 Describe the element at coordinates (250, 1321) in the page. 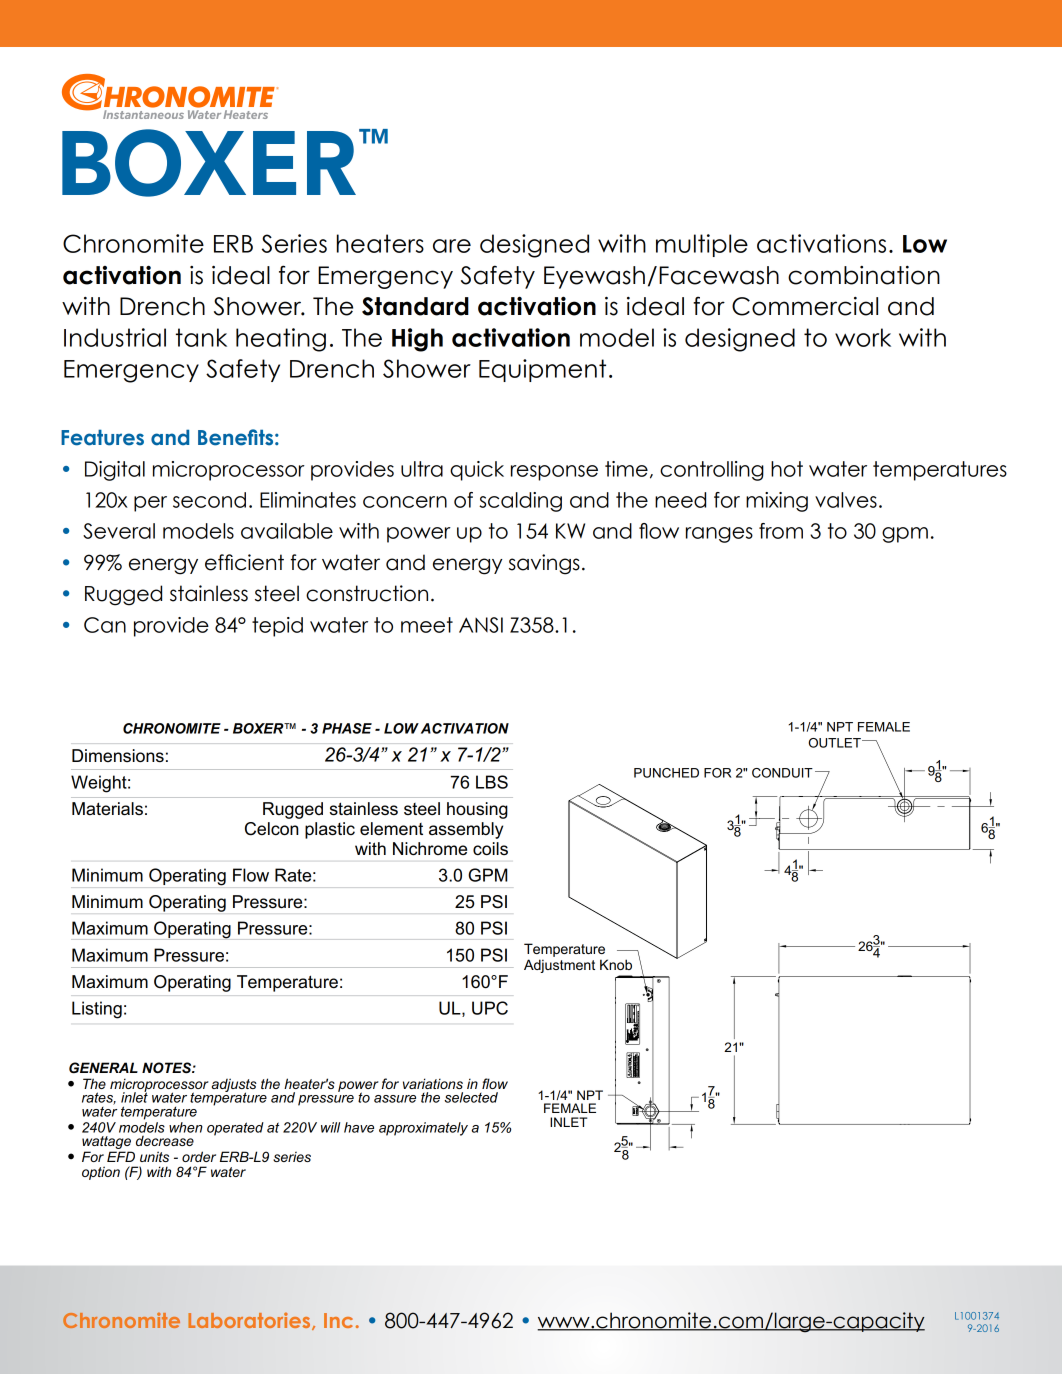

I see `Laboratories` at that location.
